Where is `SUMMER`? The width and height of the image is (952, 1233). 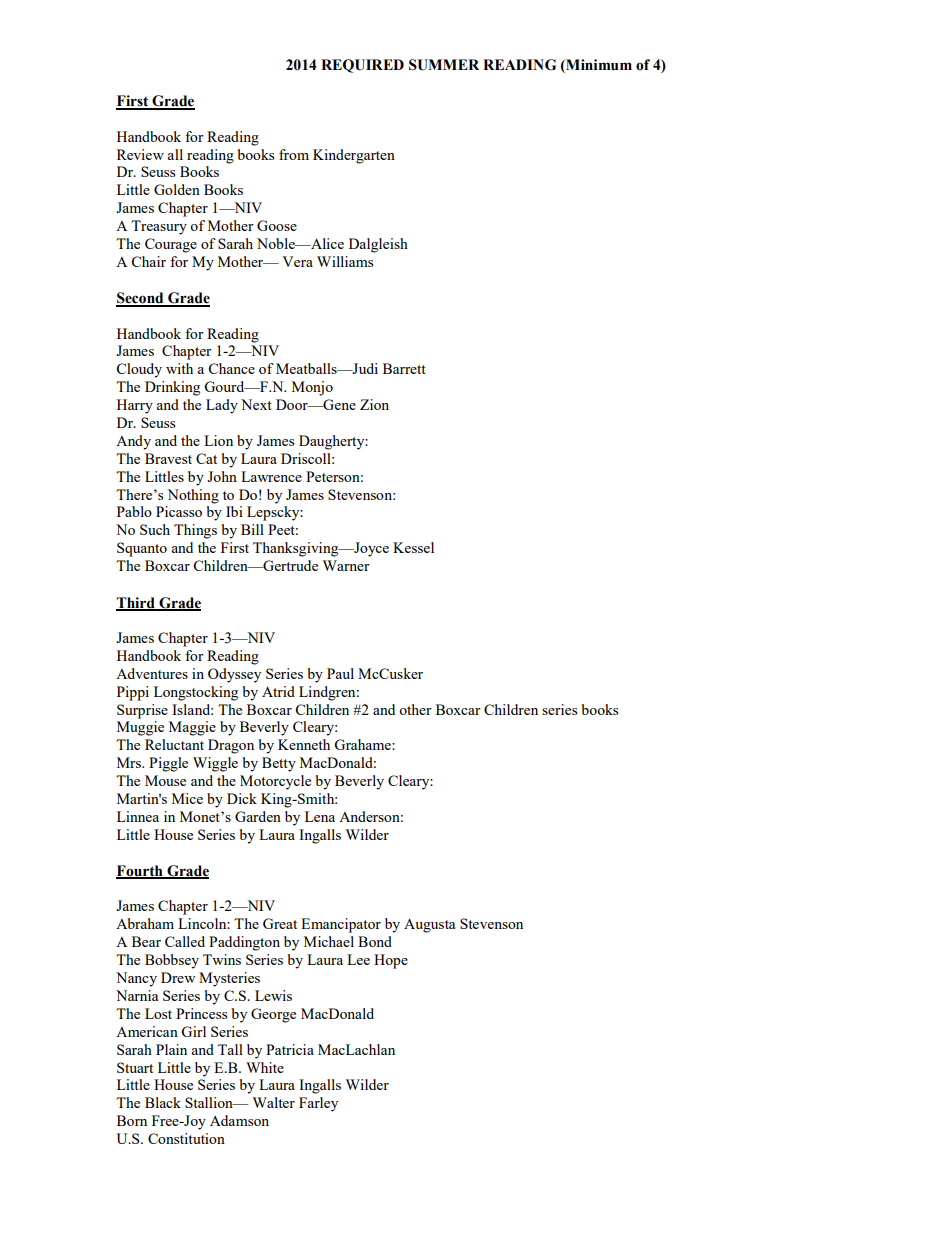
SUMMER is located at coordinates (444, 65).
